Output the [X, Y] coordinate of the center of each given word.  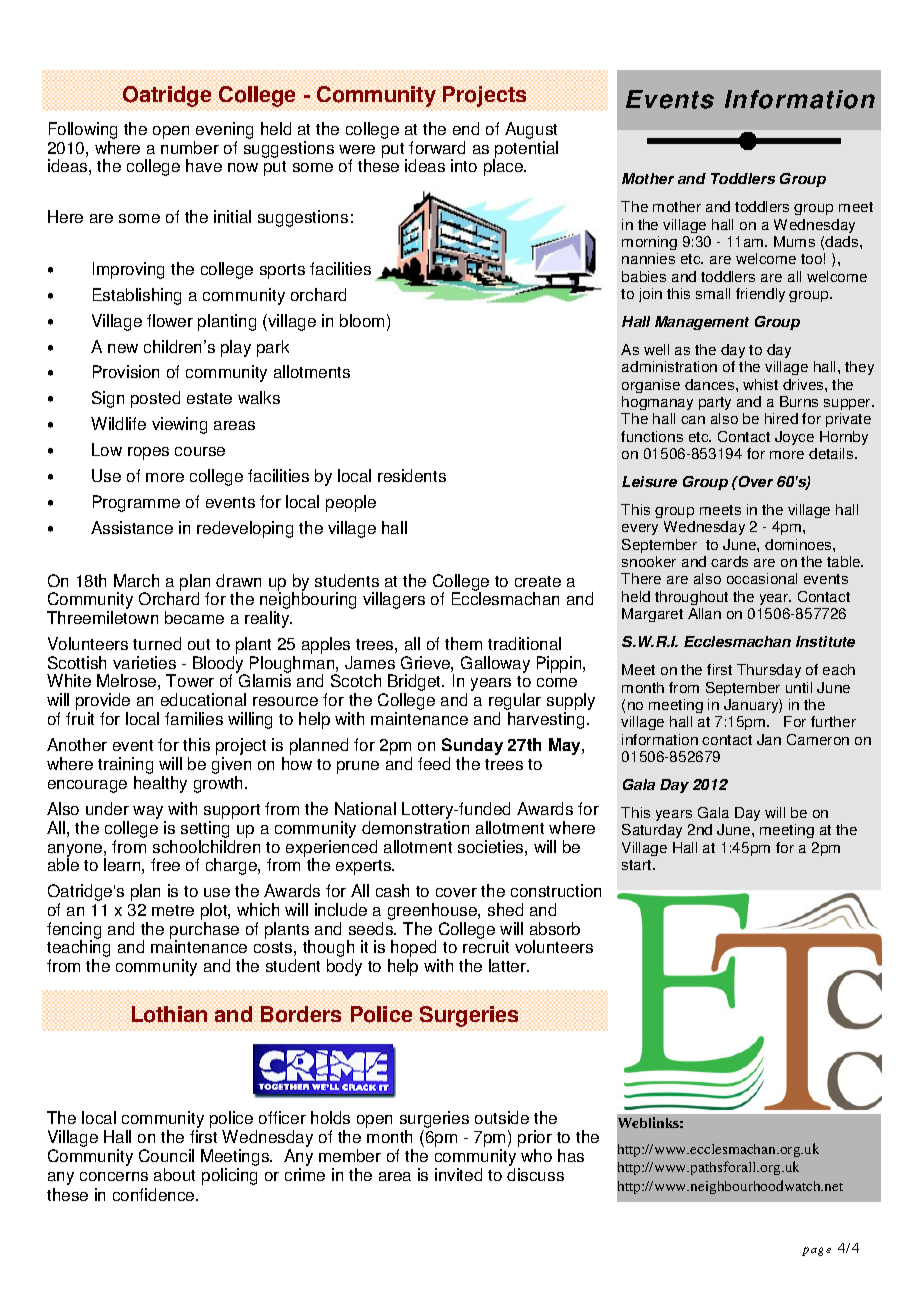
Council [166, 1155]
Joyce [794, 438]
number [190, 147]
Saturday [652, 831]
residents [412, 475]
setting [205, 831]
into [464, 165]
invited [458, 1174]
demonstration [415, 827]
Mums [794, 241]
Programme [136, 503]
